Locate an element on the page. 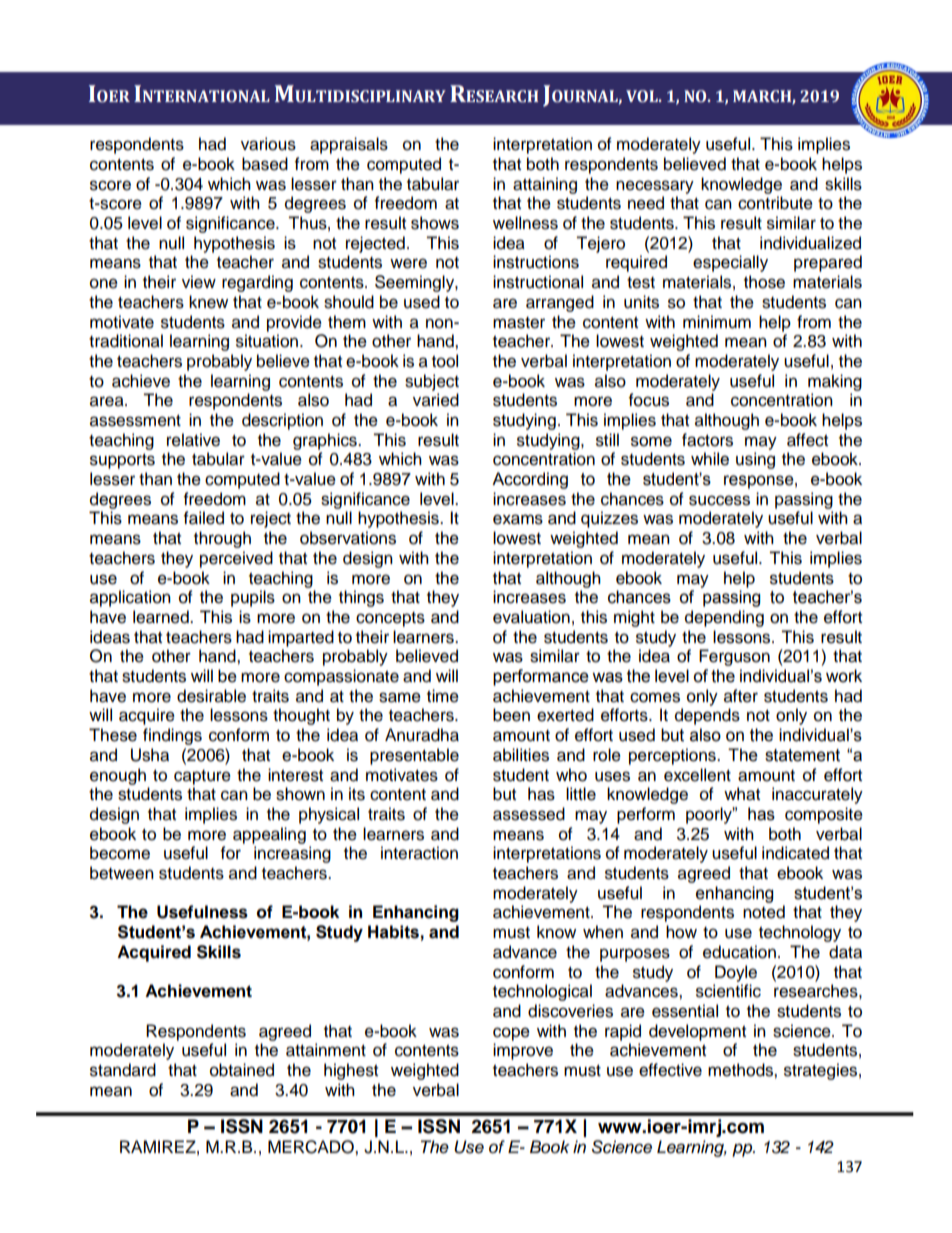 The width and height of the page is (952, 1233). contribute is located at coordinates (775, 203).
